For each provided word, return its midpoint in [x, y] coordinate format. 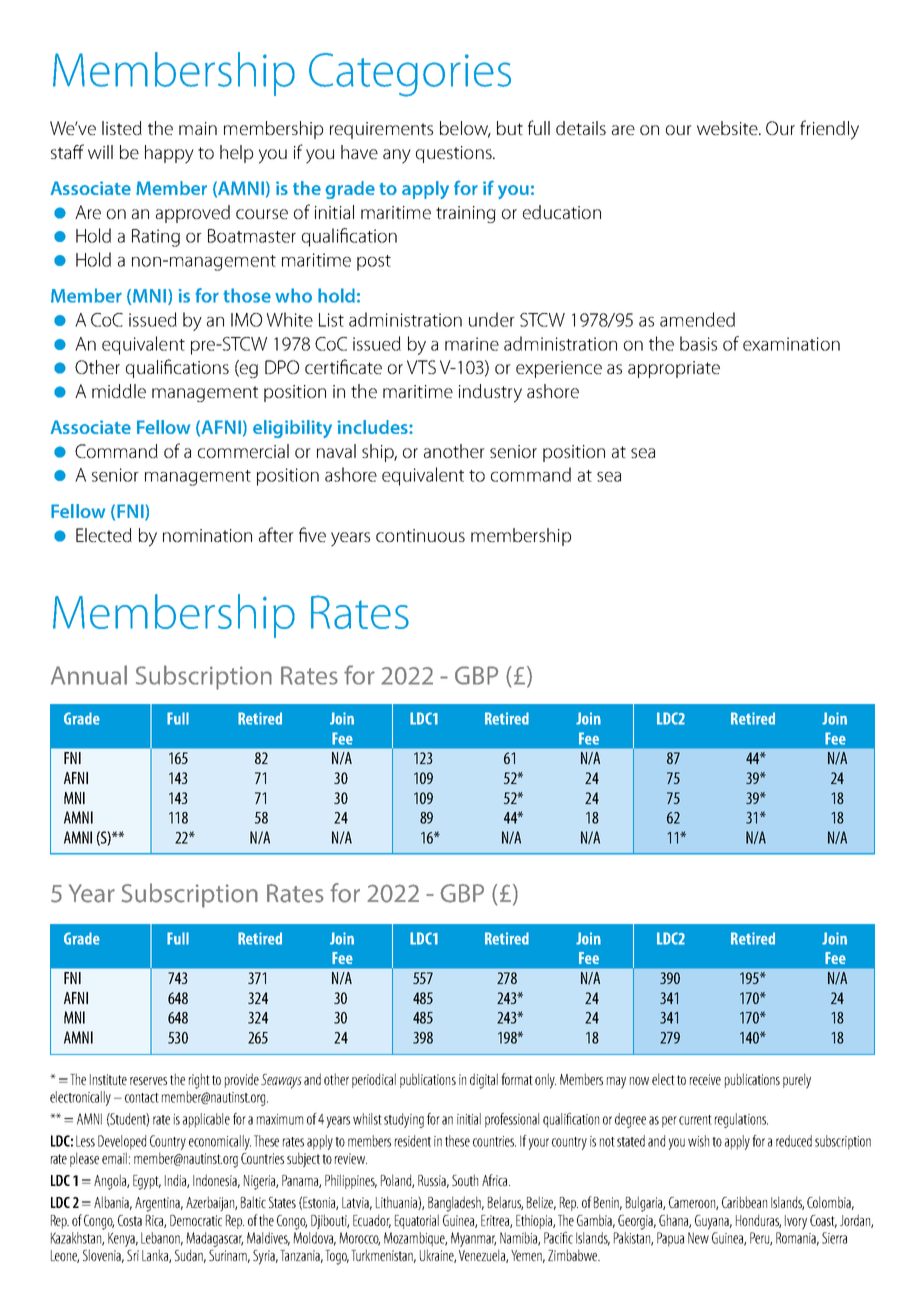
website [728, 128]
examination [791, 344]
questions [455, 154]
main [198, 128]
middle [119, 391]
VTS [421, 367]
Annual [89, 675]
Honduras [758, 1221]
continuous [420, 535]
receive [705, 1079]
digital [484, 1081]
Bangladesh [456, 1204]
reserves [148, 1081]
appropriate [674, 369]
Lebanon [162, 1239]
